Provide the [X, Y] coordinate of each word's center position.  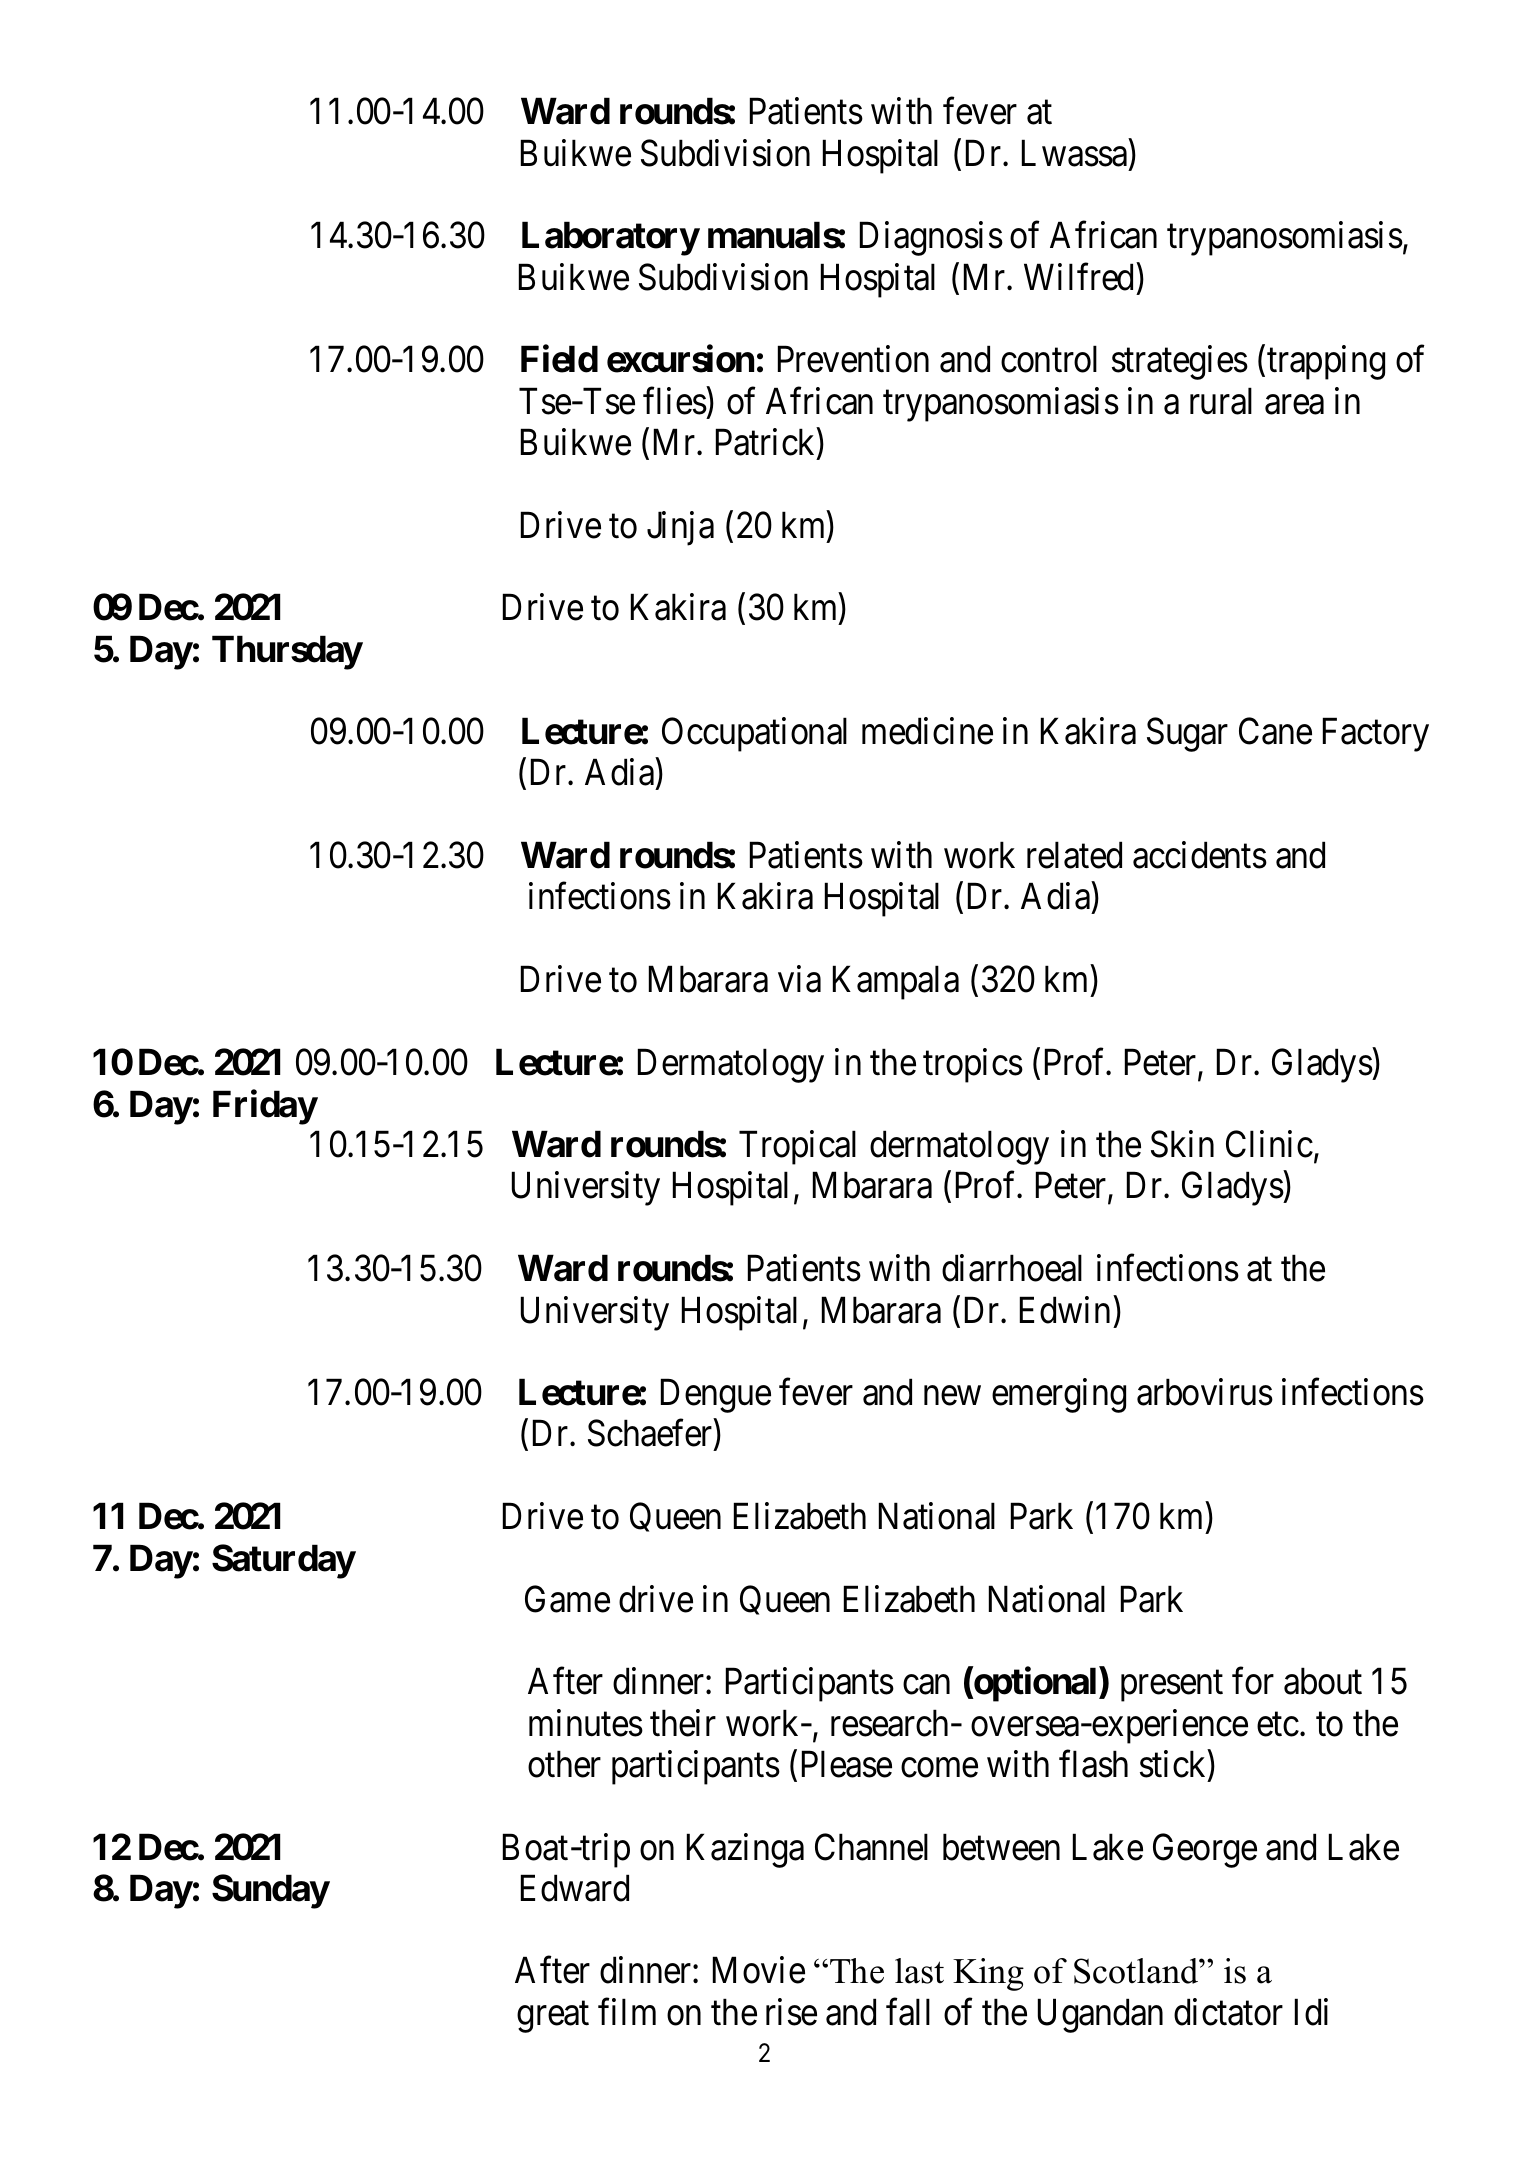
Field [559, 359]
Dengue [716, 1396]
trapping [1326, 363]
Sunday [270, 1891]
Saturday [283, 1561]
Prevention [853, 359]
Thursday [287, 653]
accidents [1200, 855]
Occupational [754, 734]
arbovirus [1205, 1392]
